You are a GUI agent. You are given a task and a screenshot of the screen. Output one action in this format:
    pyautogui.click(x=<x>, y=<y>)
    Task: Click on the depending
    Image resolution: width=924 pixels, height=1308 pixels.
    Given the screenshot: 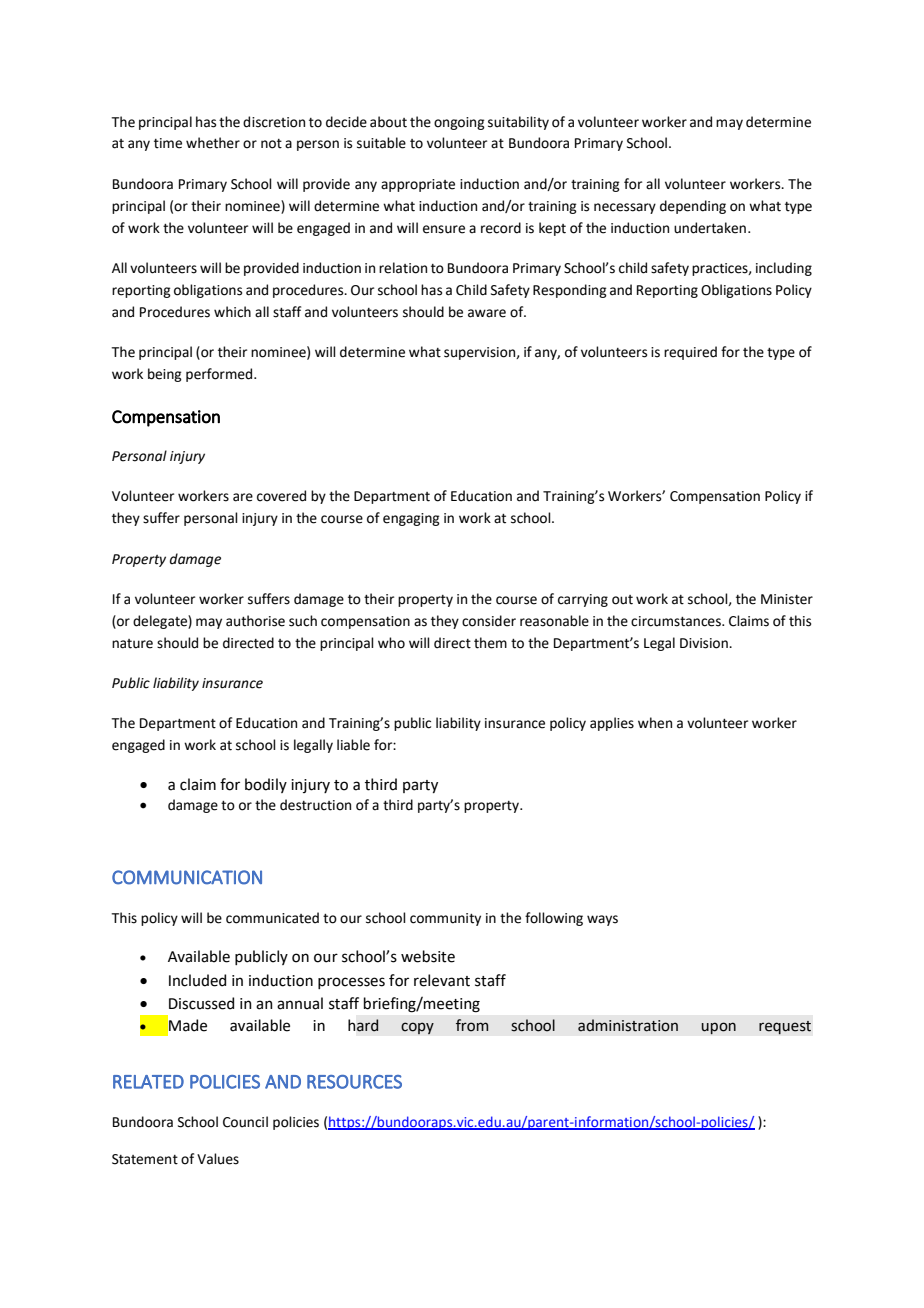 What is the action you would take?
    pyautogui.click(x=693, y=207)
